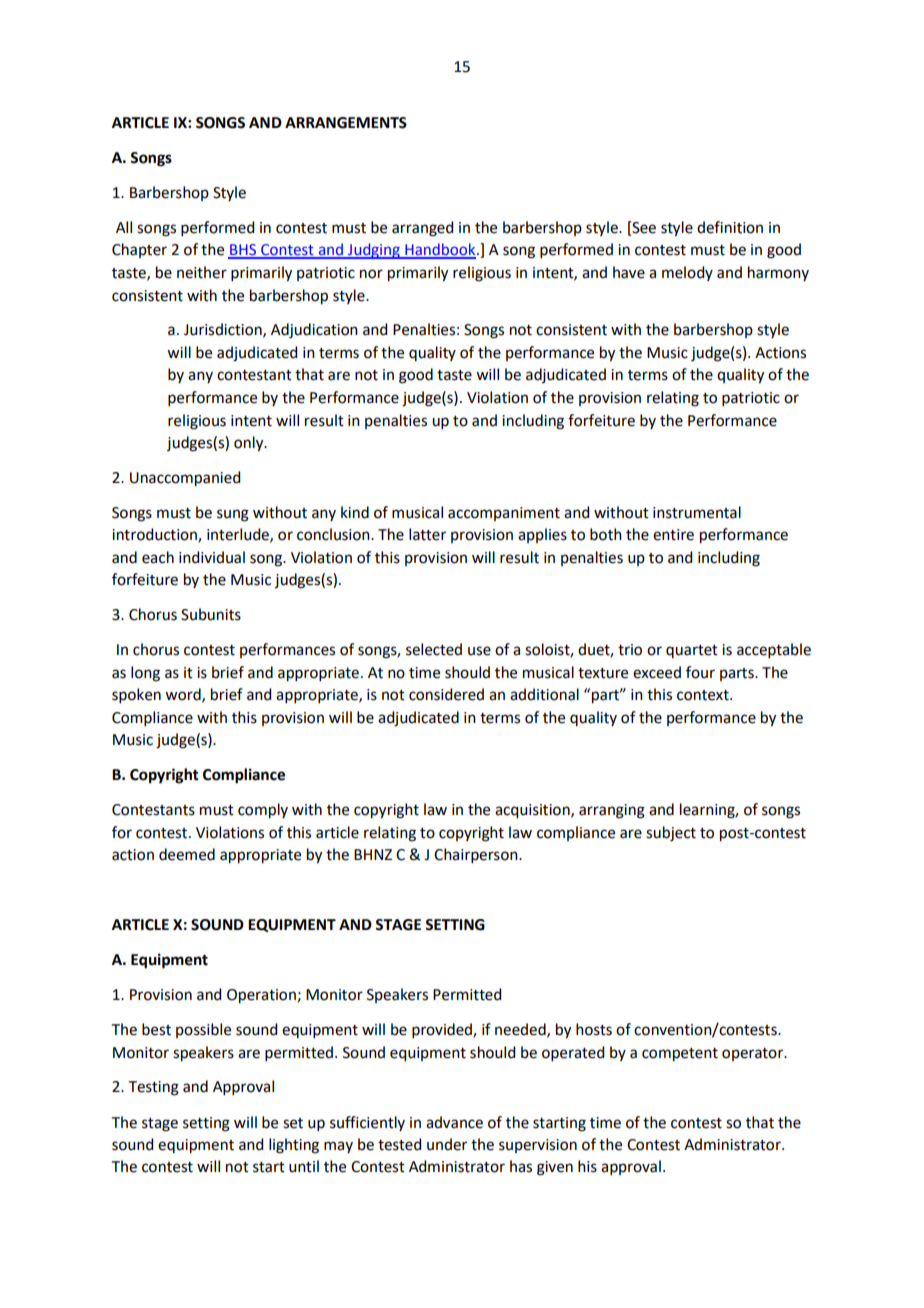 The image size is (924, 1308). I want to click on arranged, so click(422, 229).
